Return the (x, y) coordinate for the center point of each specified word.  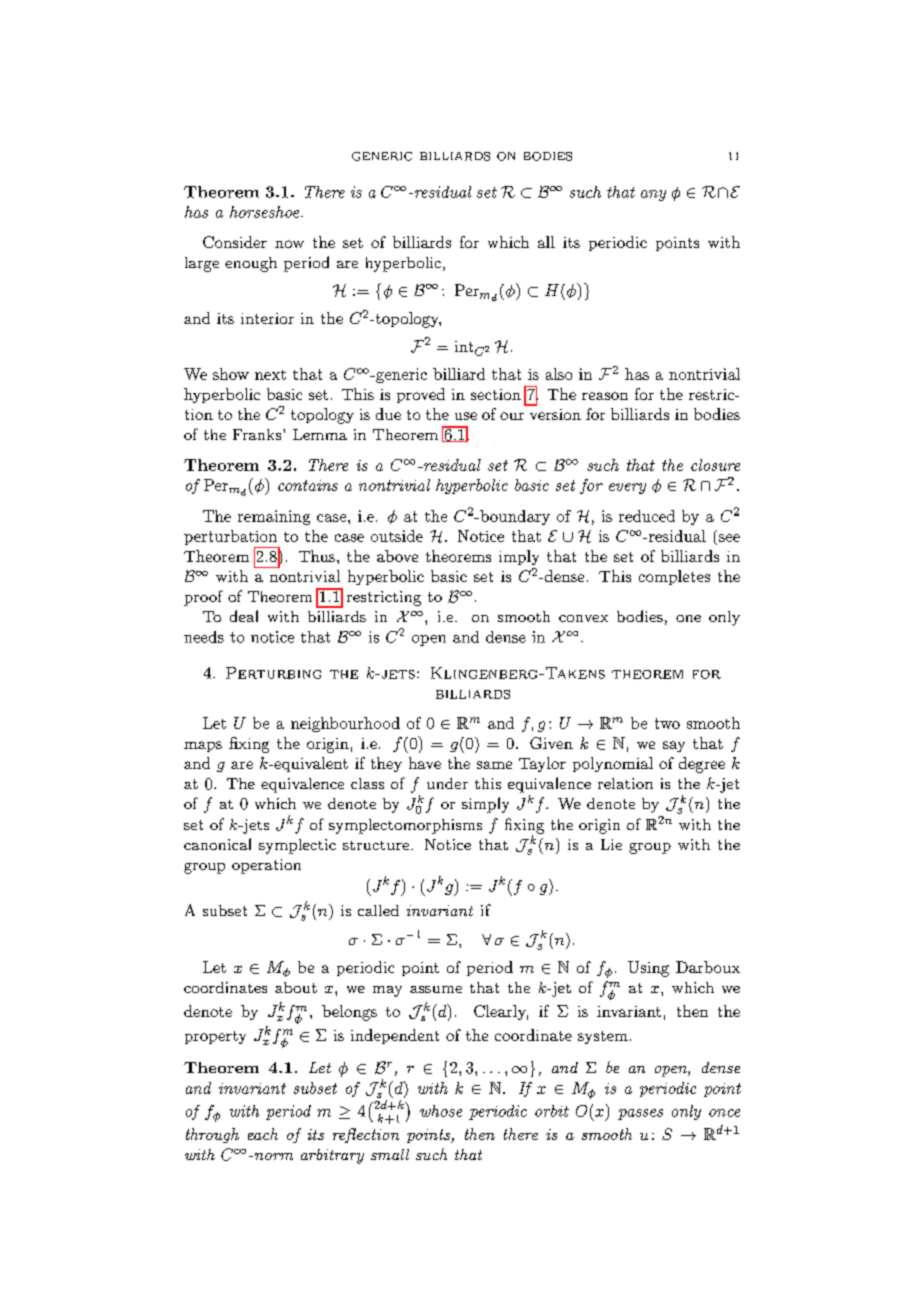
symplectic (297, 846)
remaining (274, 517)
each (263, 1134)
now (289, 244)
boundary (514, 517)
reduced (647, 516)
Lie (611, 844)
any (653, 195)
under (447, 783)
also (559, 374)
